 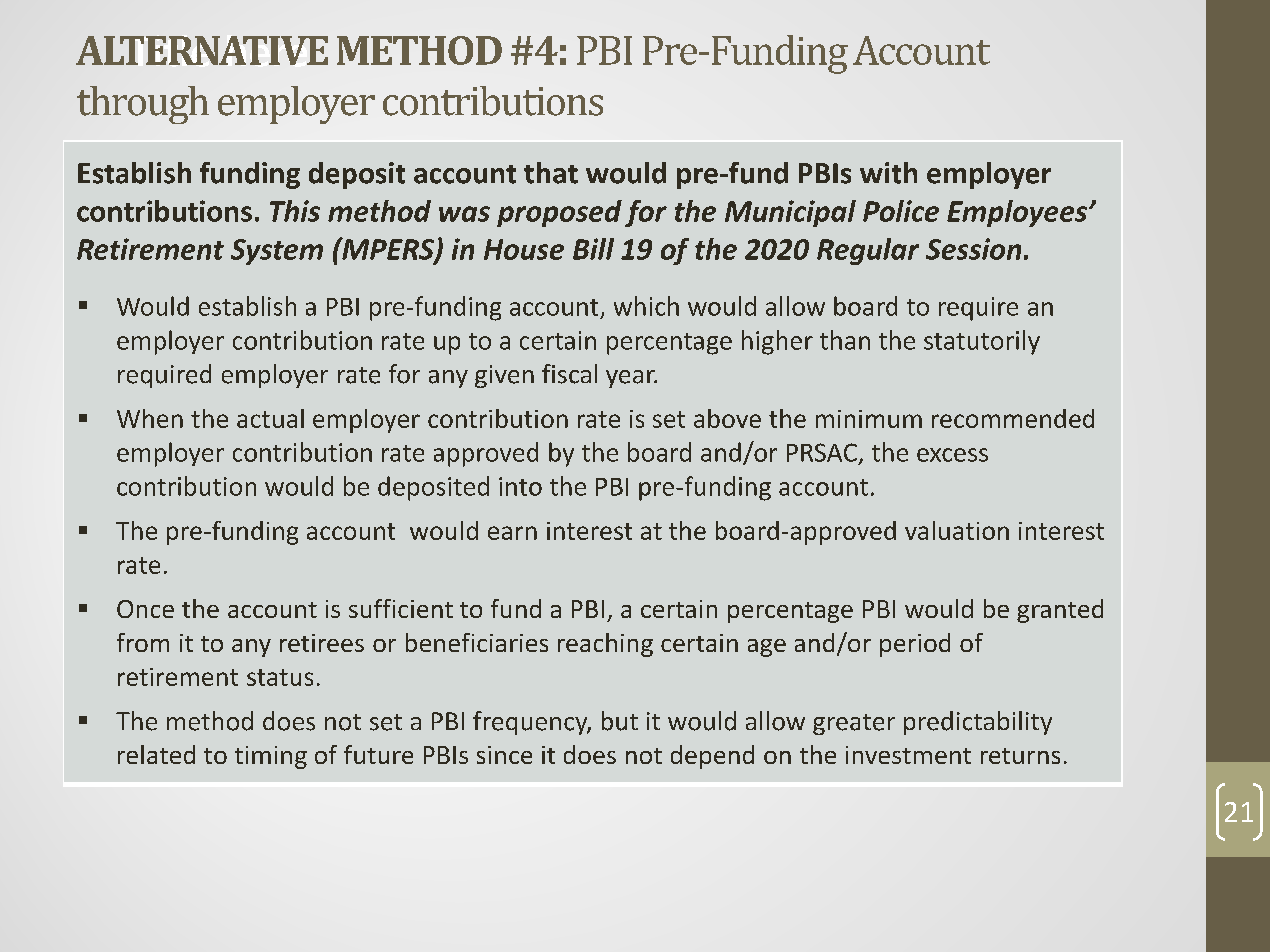 I want to click on predictability, so click(x=978, y=723).
